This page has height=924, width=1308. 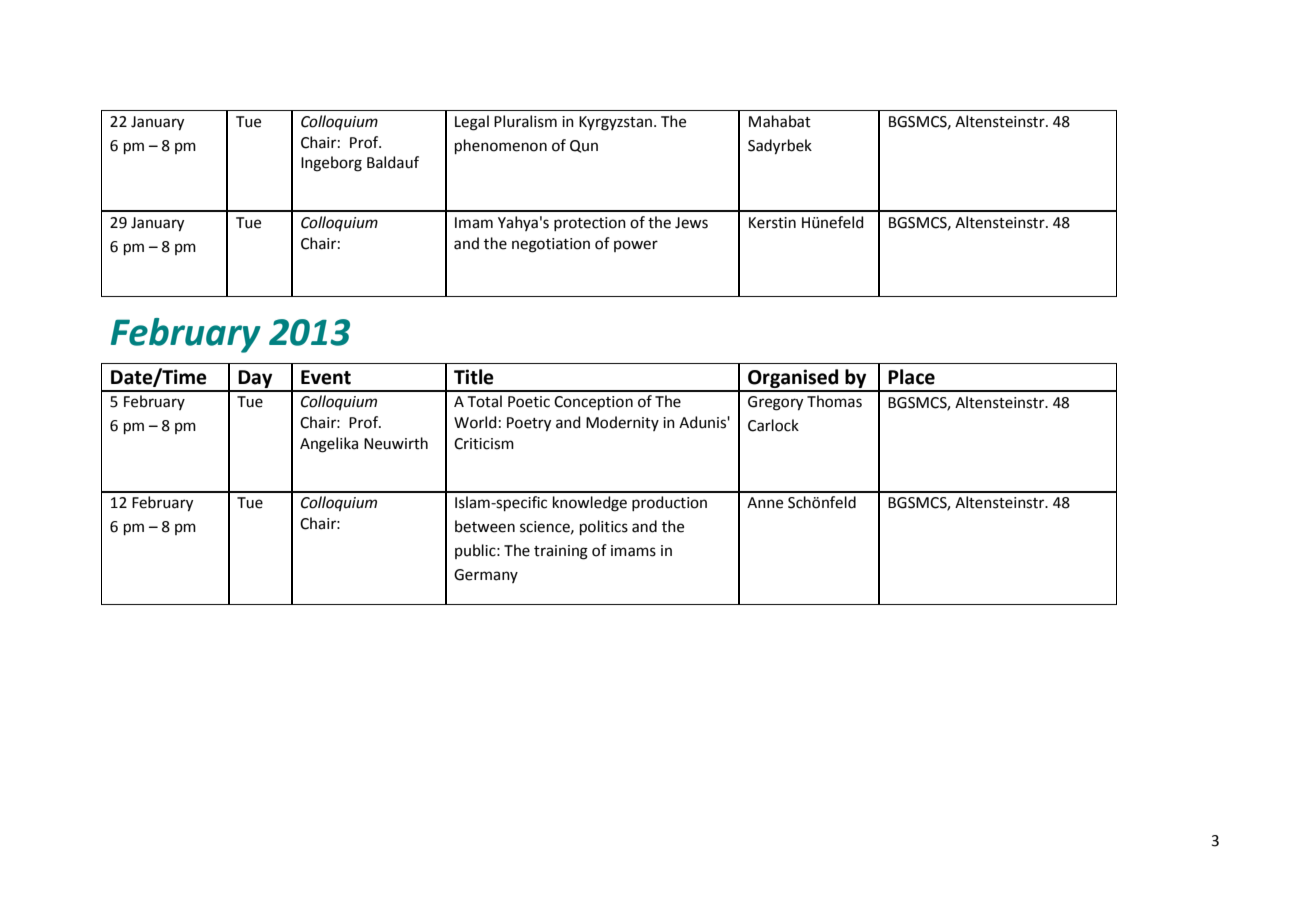 What do you see at coordinates (590, 224) in the page?
I see `protection` at bounding box center [590, 224].
